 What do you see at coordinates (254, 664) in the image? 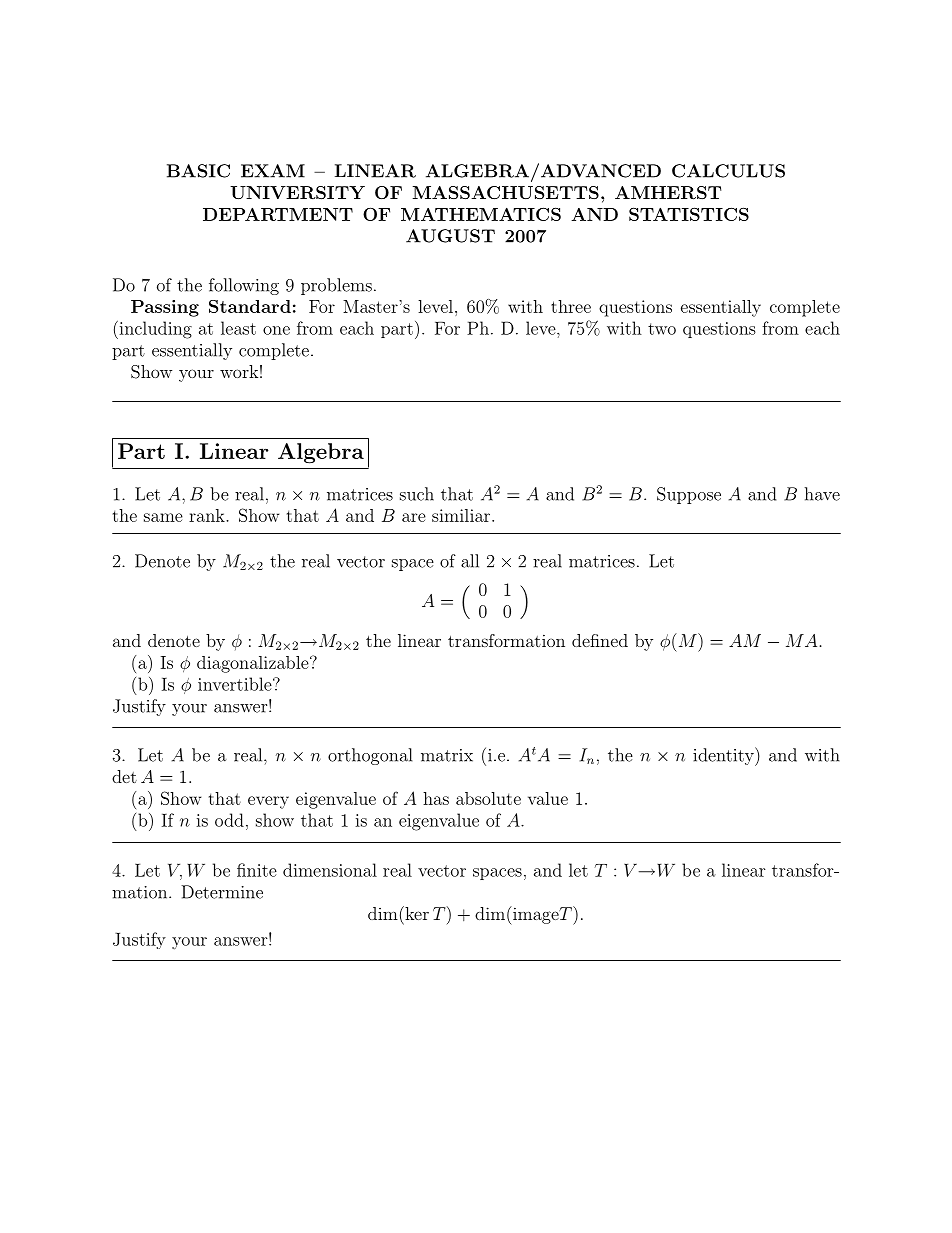
I see `diagonalizable` at bounding box center [254, 664].
